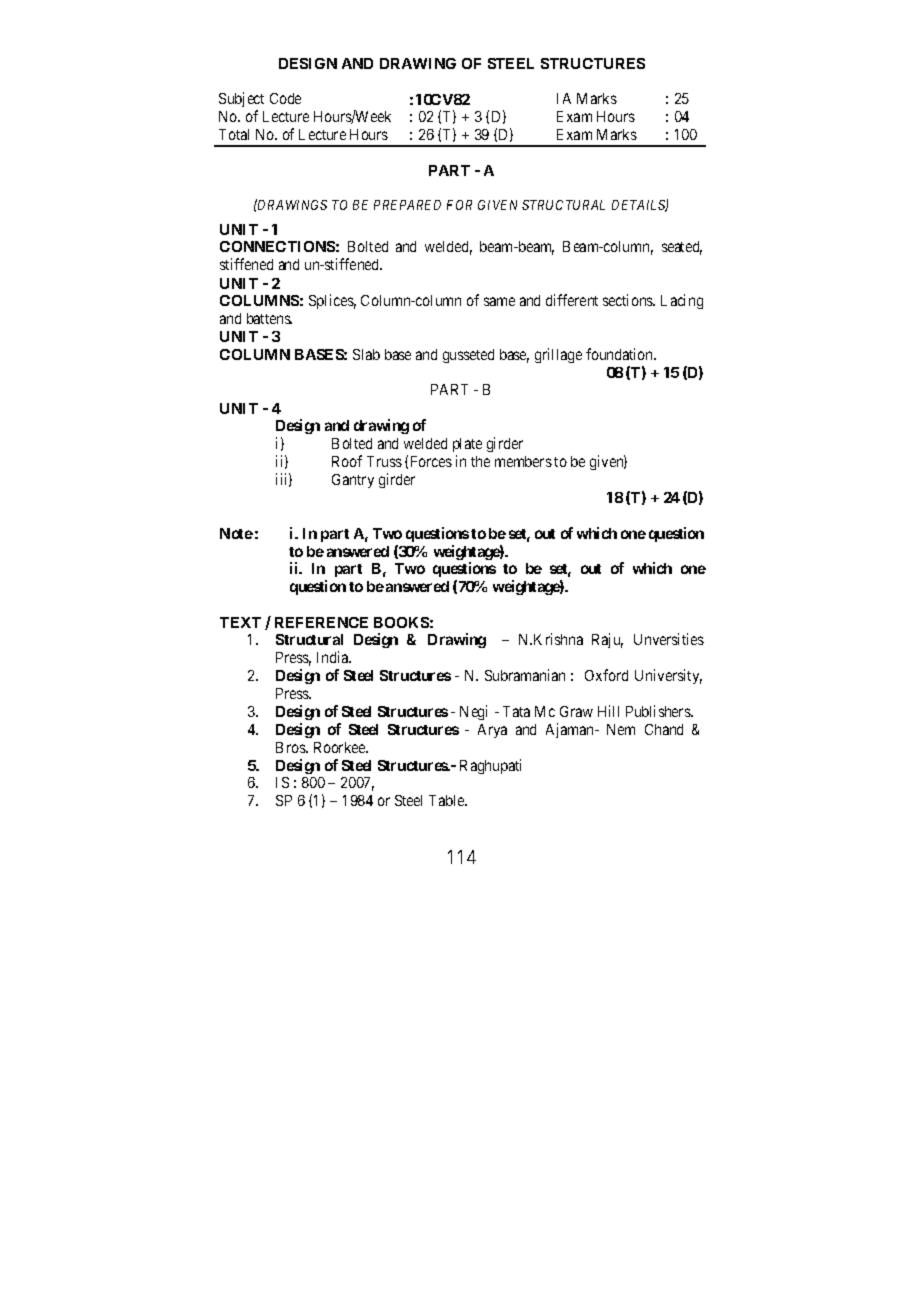 This image has width=924, height=1308. I want to click on Oxford, so click(606, 675).
